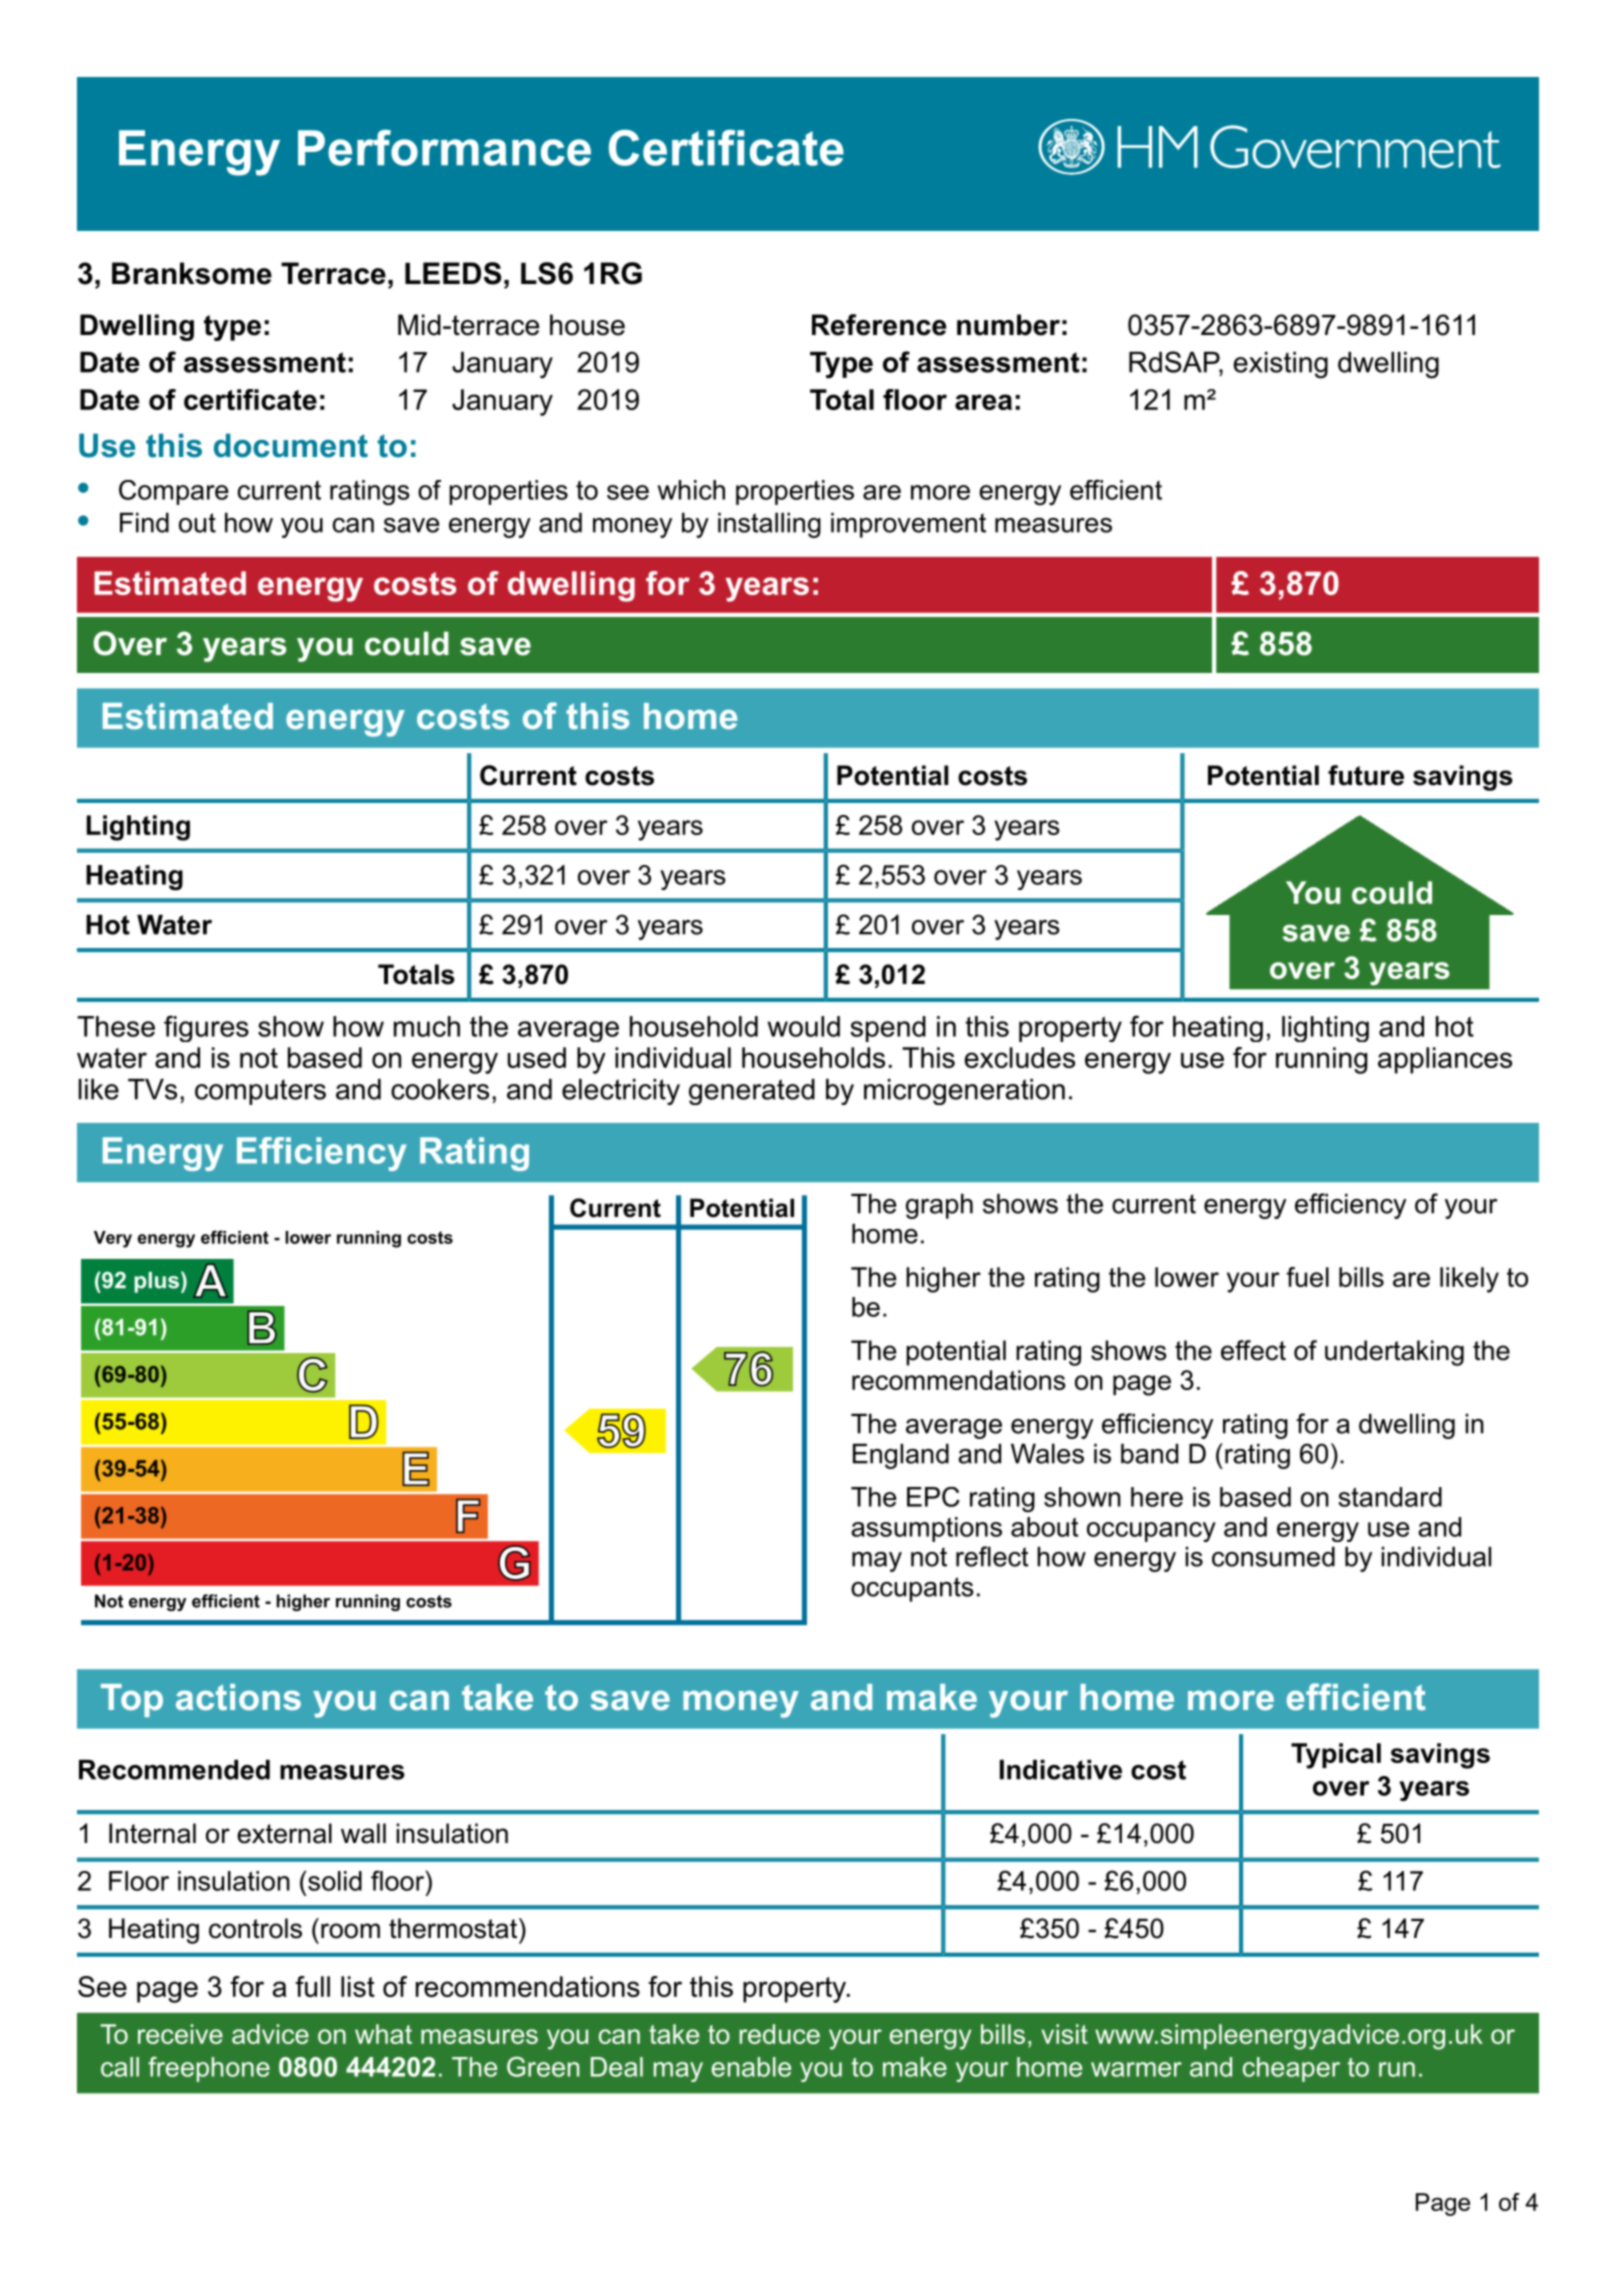  I want to click on full, so click(312, 1986).
